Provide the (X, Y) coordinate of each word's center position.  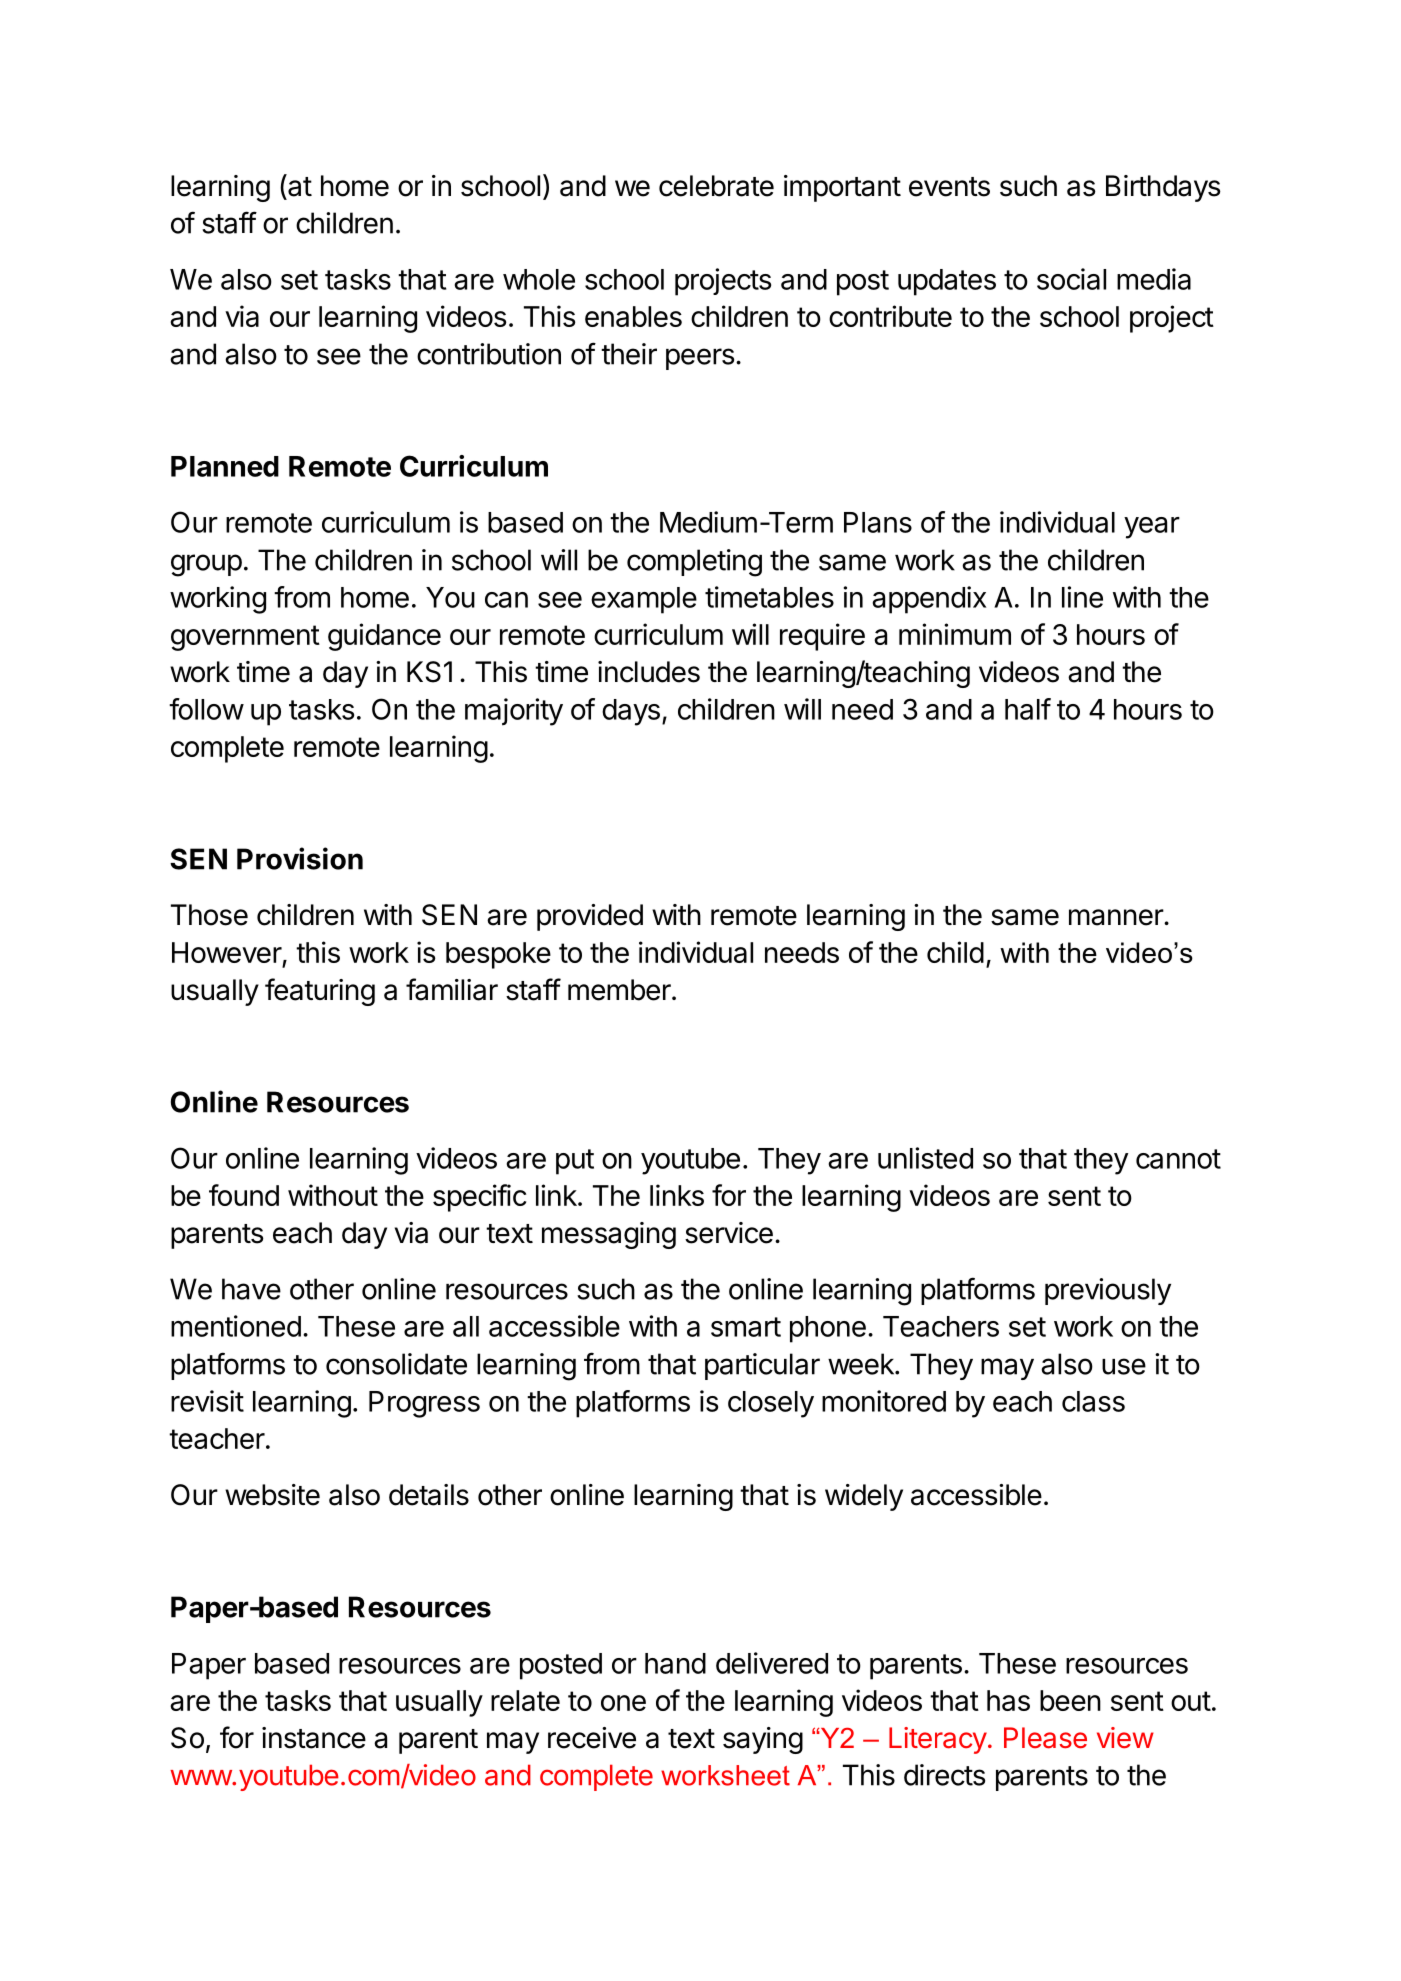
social (1071, 279)
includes (649, 672)
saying (763, 1740)
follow (206, 709)
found (244, 1195)
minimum (955, 634)
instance (314, 1738)
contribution (489, 354)
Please (1045, 1738)
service (729, 1233)
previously (1108, 1291)
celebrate (716, 186)
